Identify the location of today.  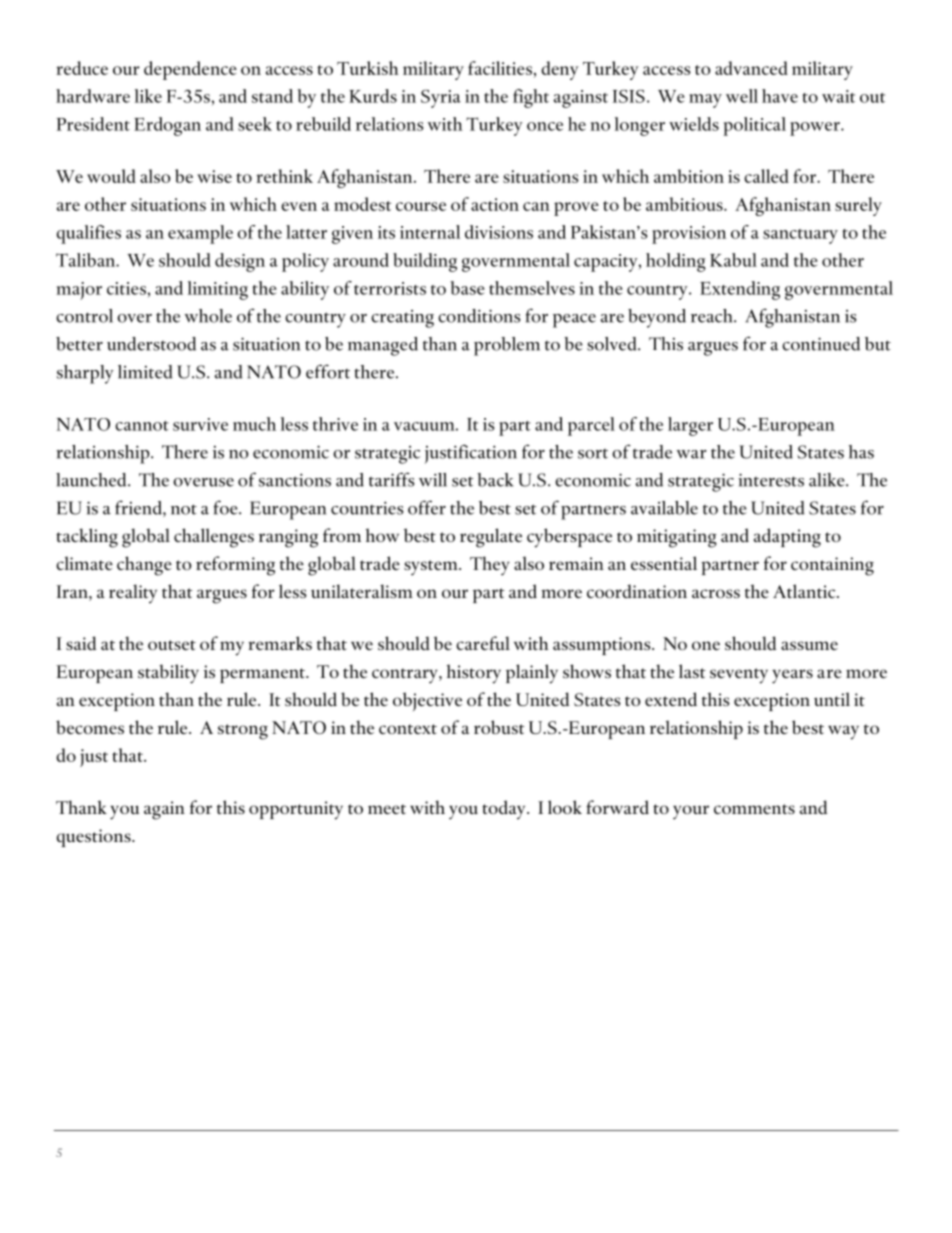
(505, 810).
